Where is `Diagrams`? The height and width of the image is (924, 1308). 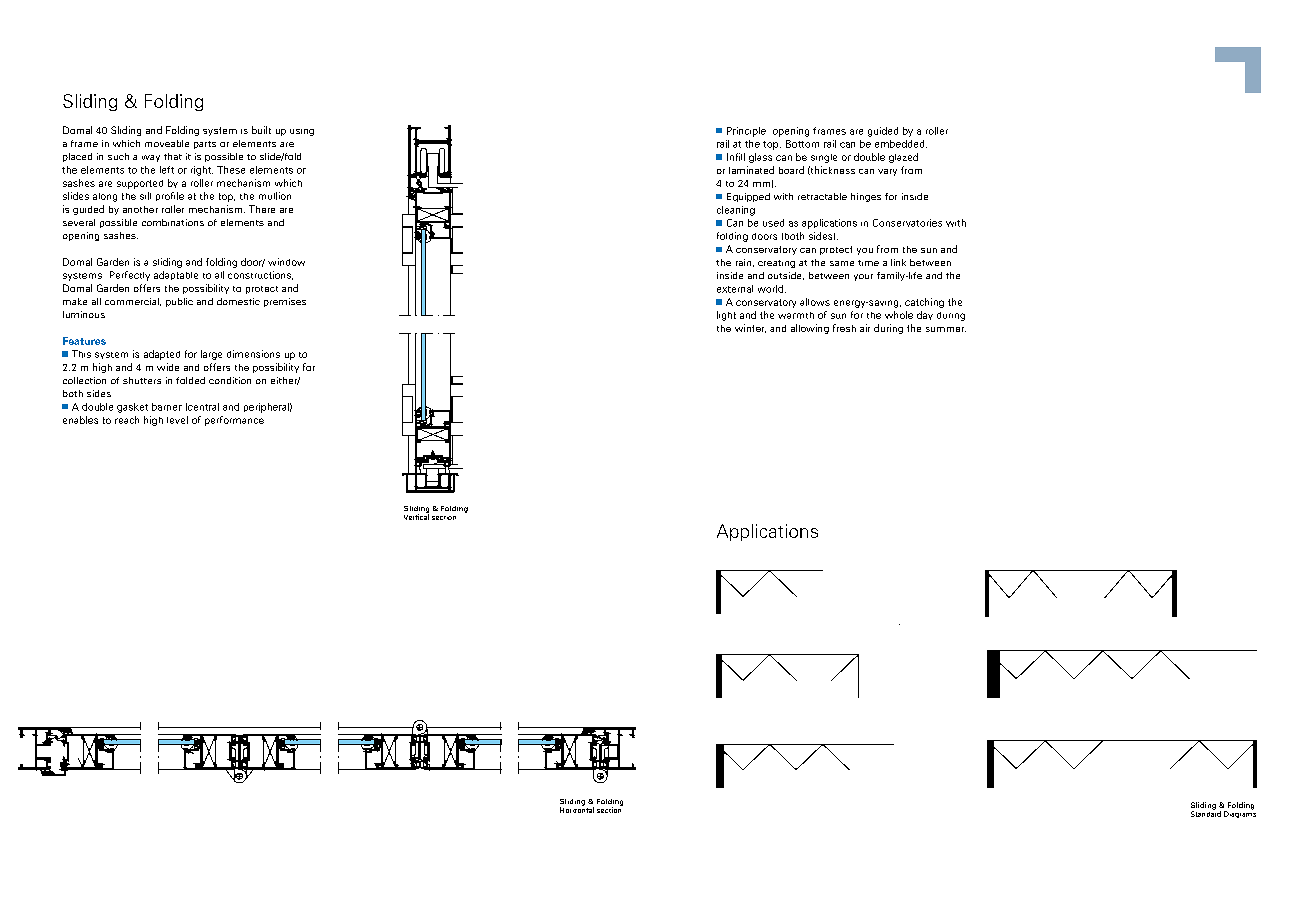 Diagrams is located at coordinates (1240, 813).
